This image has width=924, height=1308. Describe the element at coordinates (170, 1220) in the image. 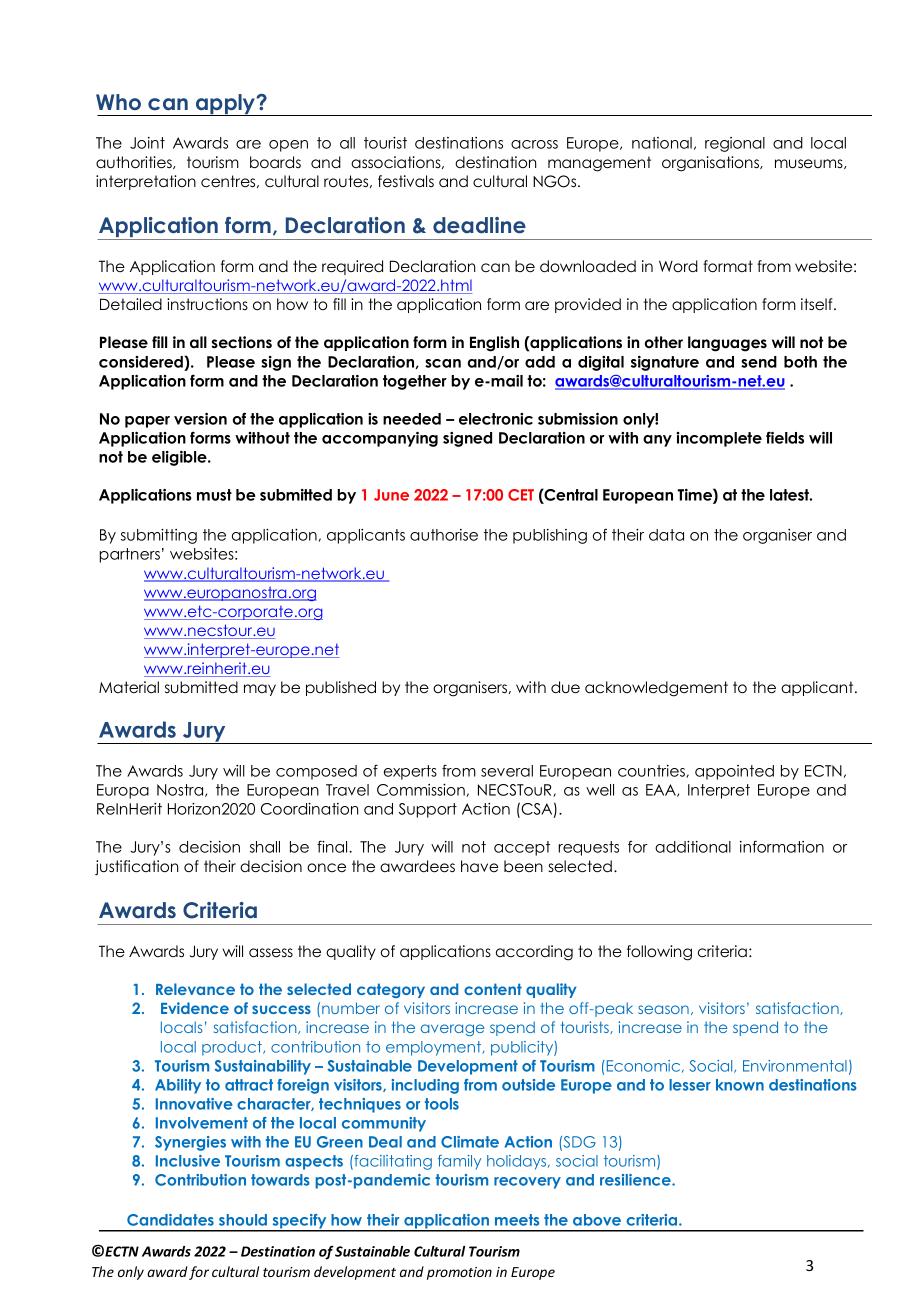

I see `Candidates` at that location.
